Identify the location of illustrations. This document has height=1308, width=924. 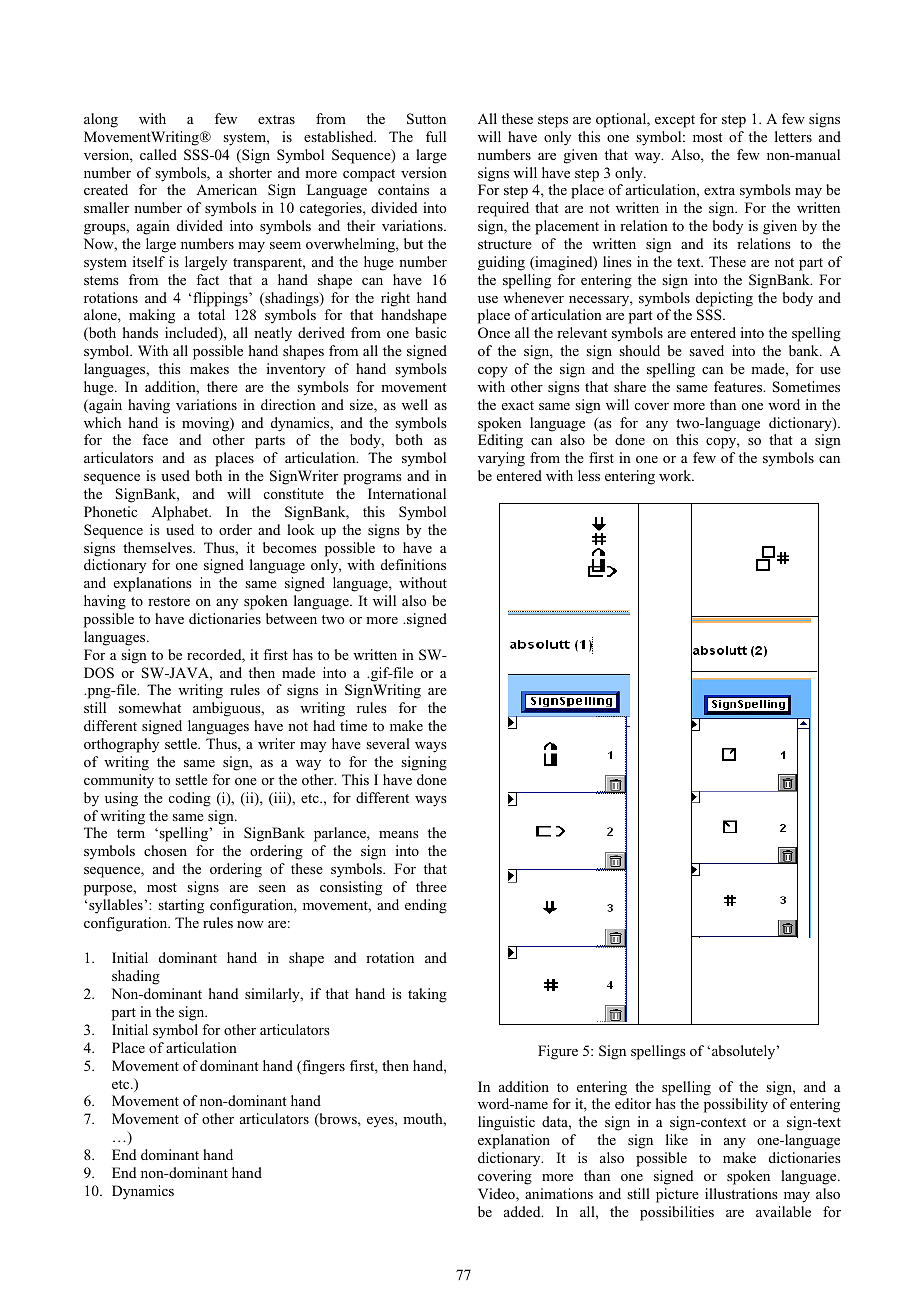
(741, 1193).
